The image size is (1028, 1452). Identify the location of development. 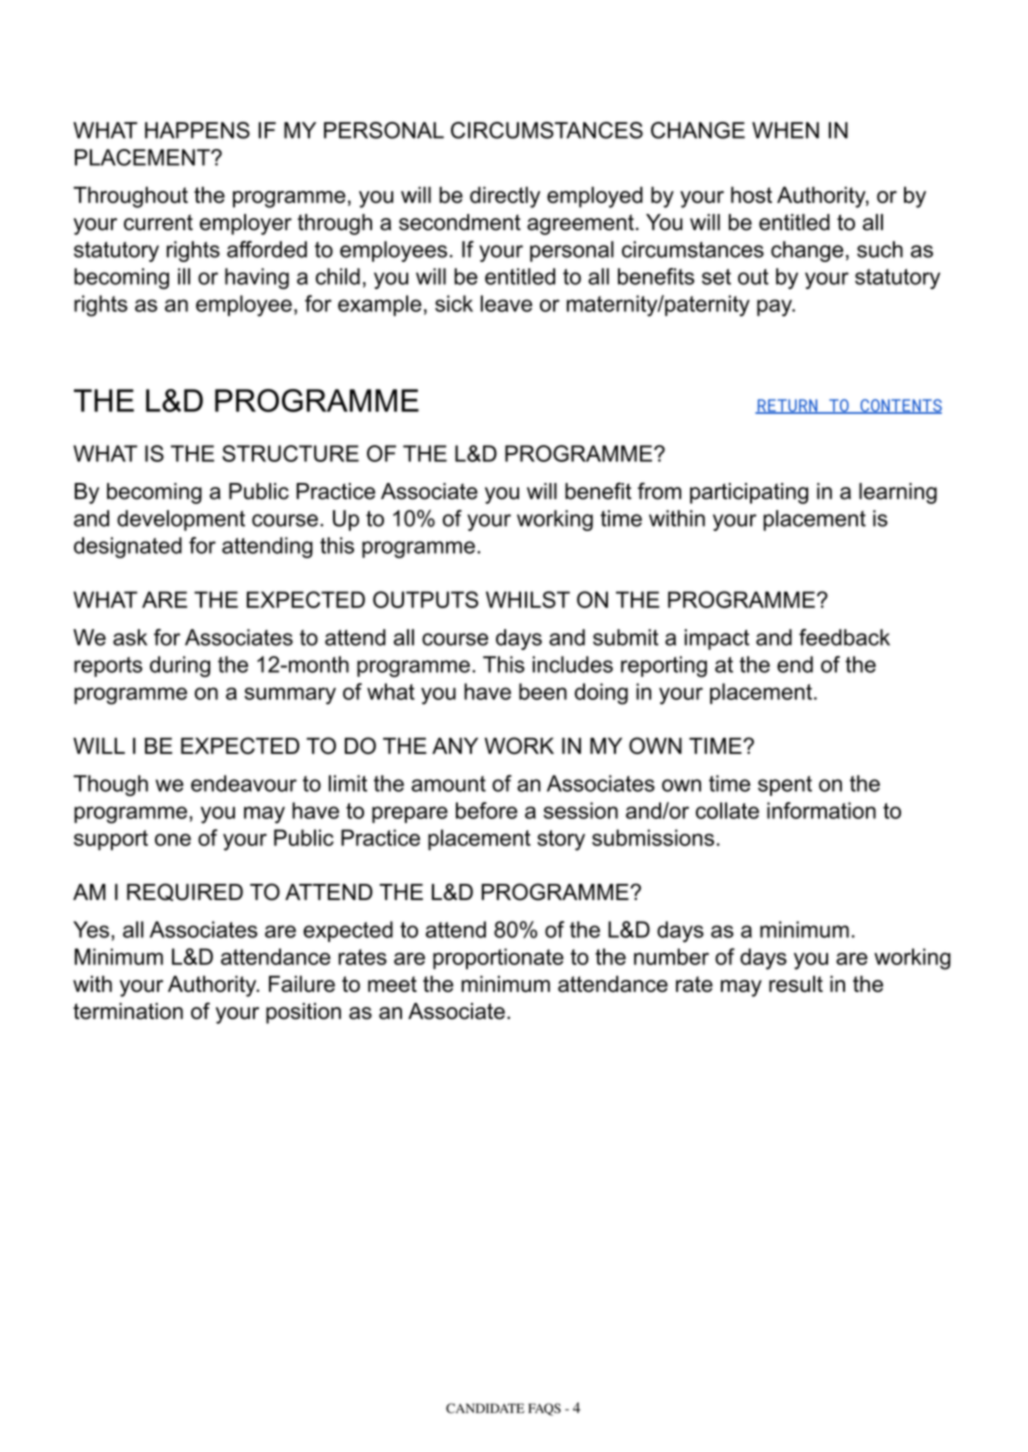
(181, 520).
